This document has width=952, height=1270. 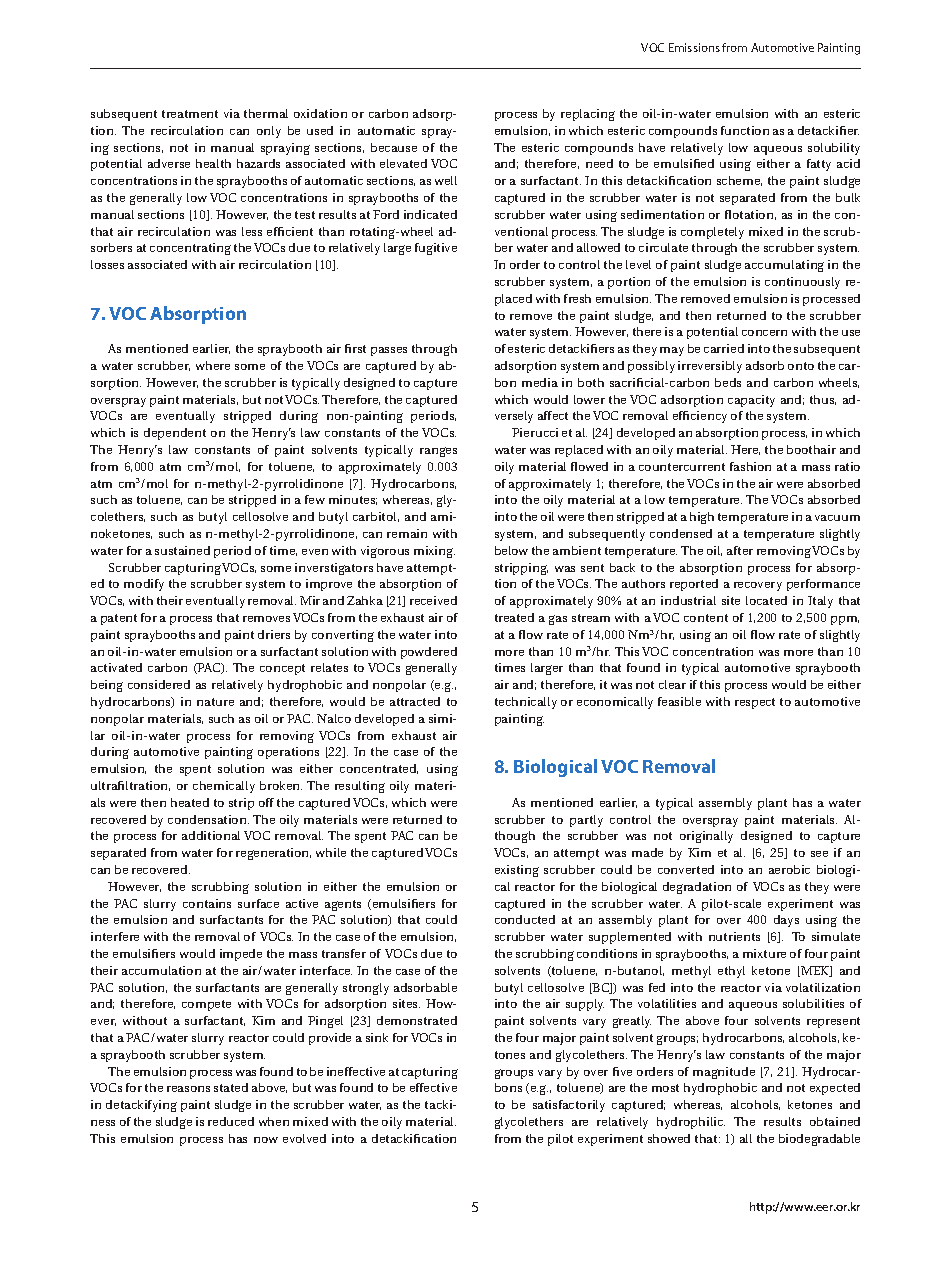 What do you see at coordinates (569, 1106) in the document?
I see `satisfactorily` at bounding box center [569, 1106].
